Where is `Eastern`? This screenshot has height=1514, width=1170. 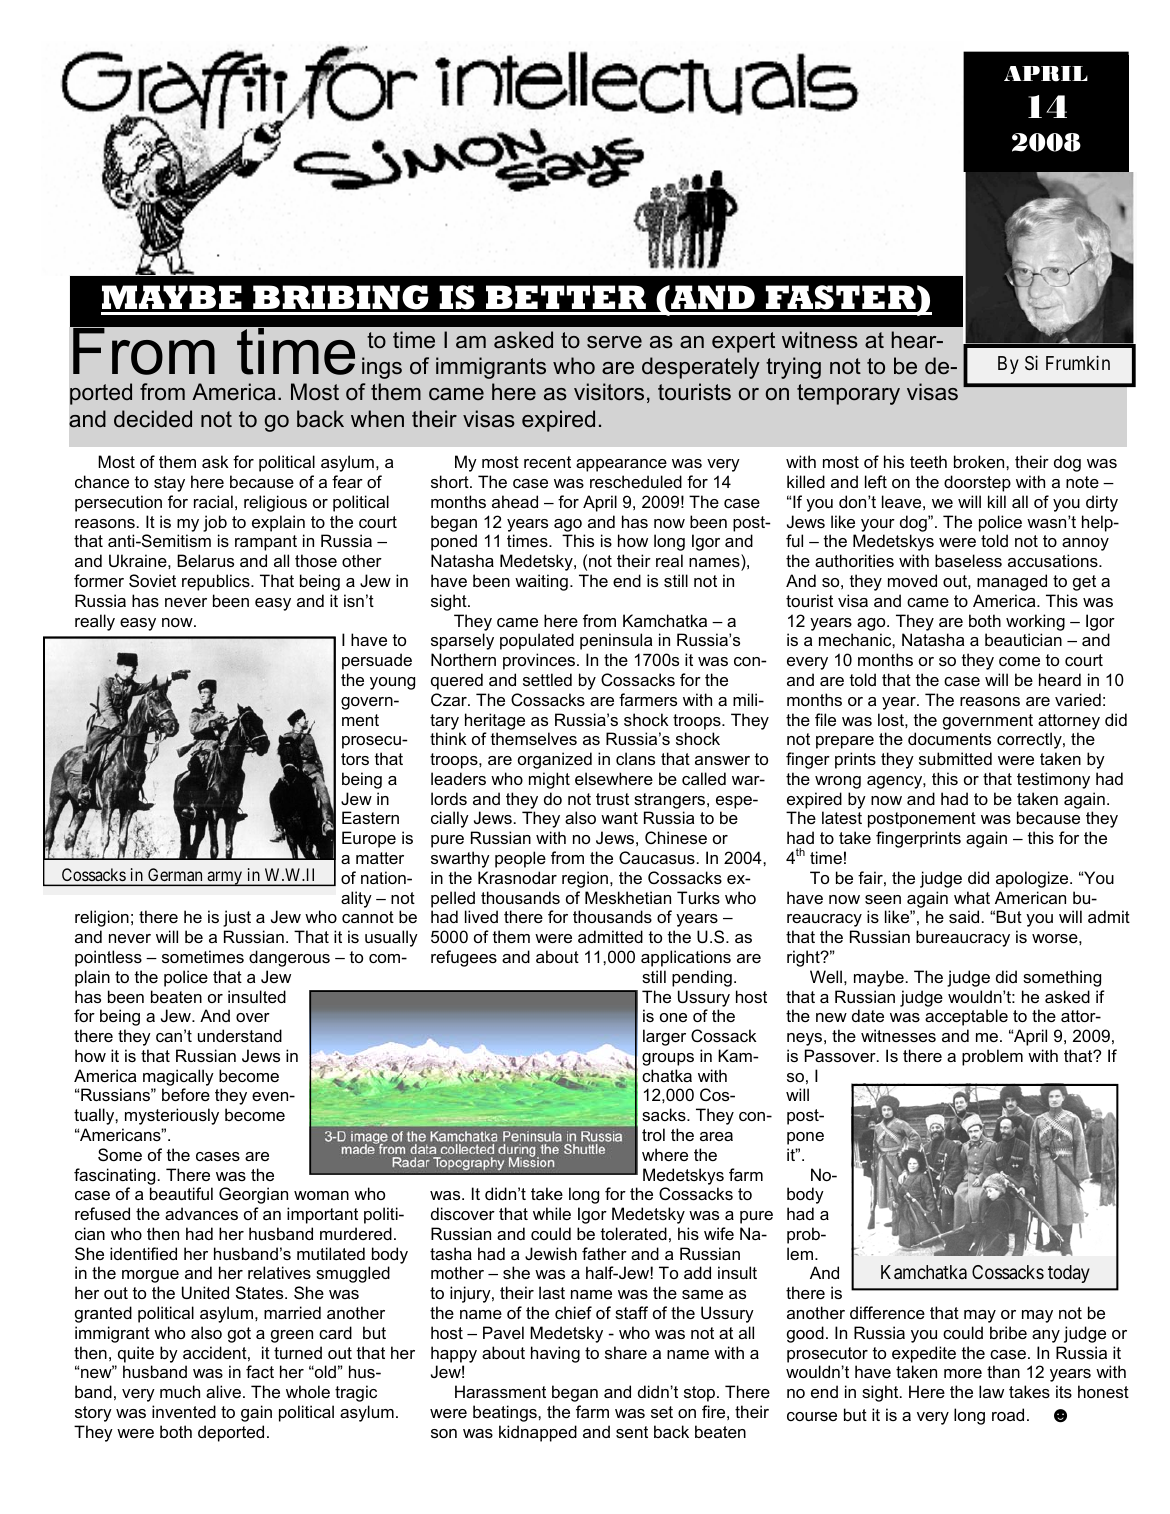 Eastern is located at coordinates (370, 817).
